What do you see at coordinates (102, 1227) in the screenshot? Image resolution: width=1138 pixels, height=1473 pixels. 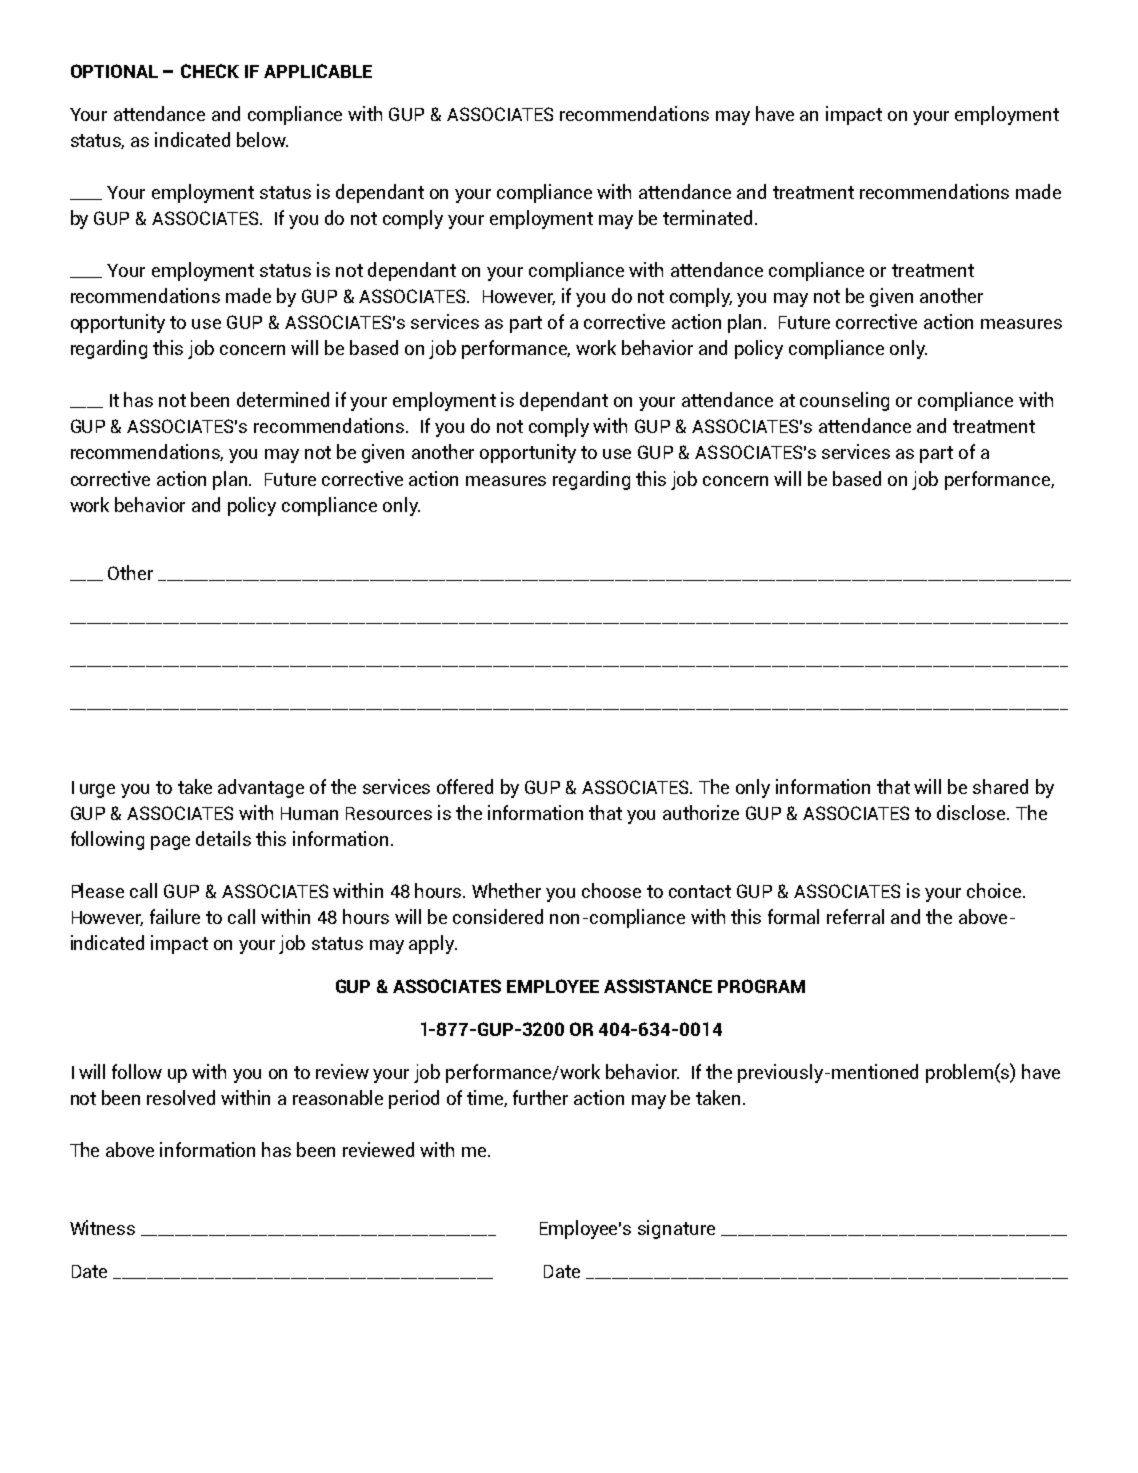 I see `Witness` at bounding box center [102, 1227].
